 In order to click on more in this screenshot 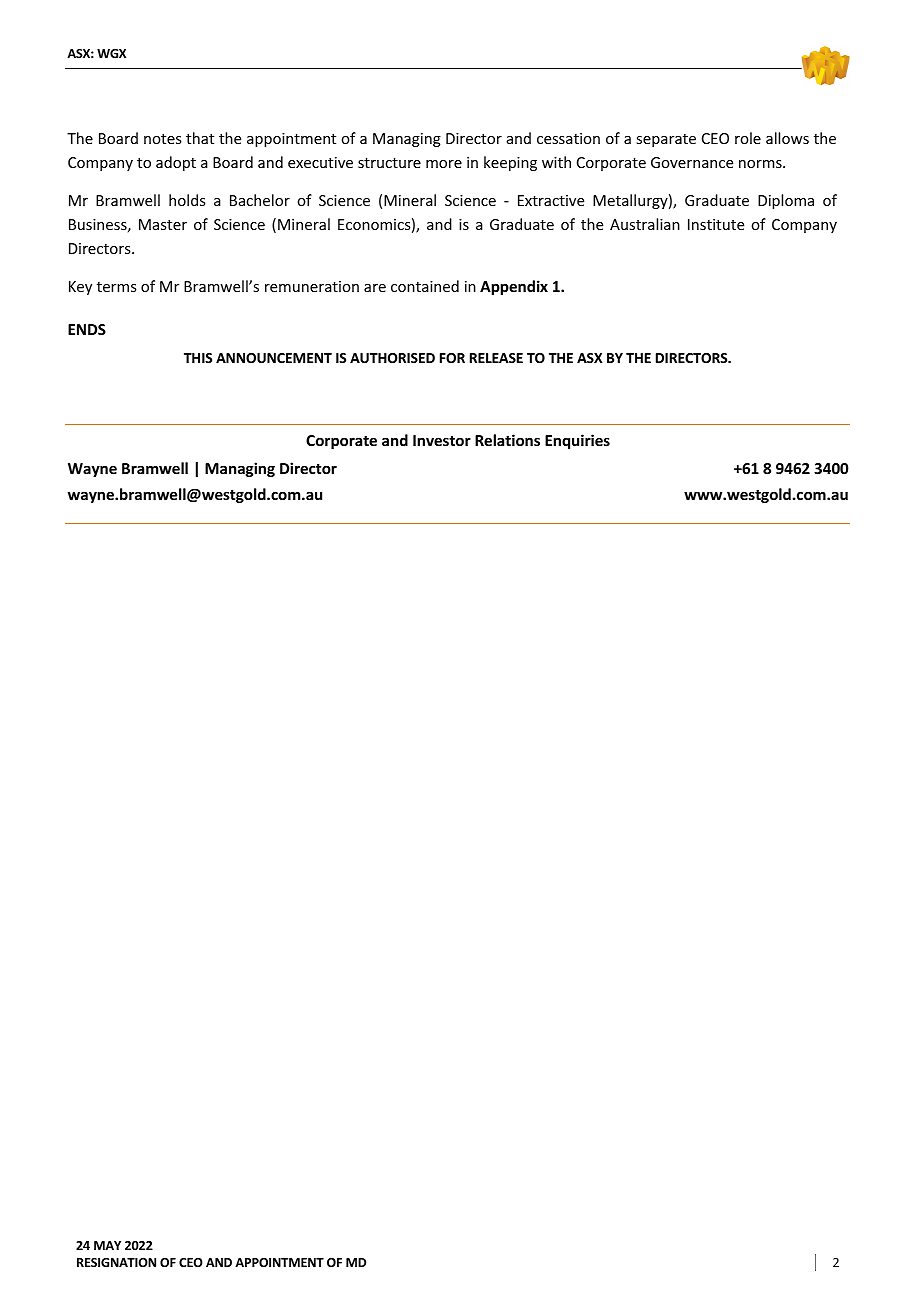, I will do `click(444, 164)`.
